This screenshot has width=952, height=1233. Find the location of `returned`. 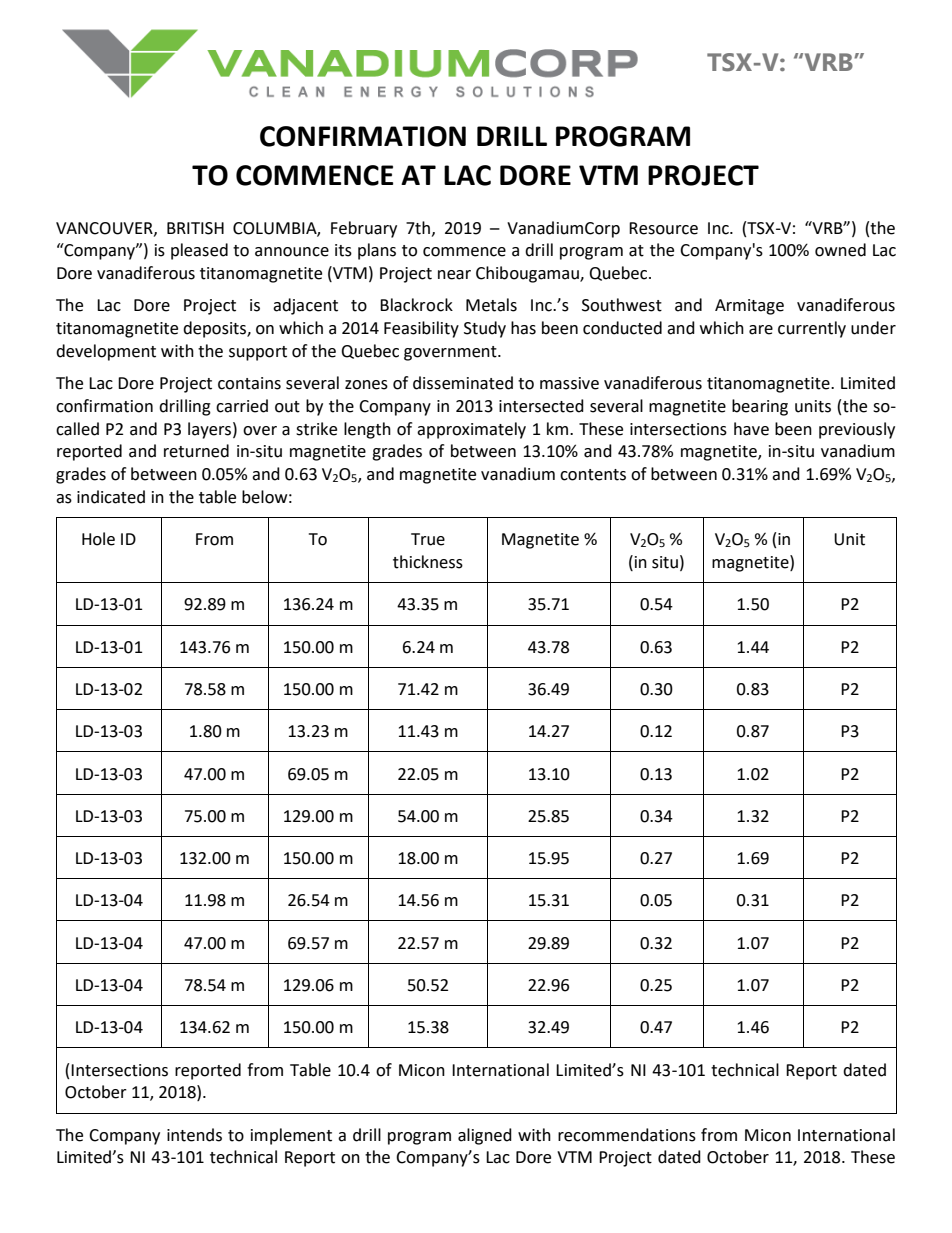

returned is located at coordinates (196, 451).
